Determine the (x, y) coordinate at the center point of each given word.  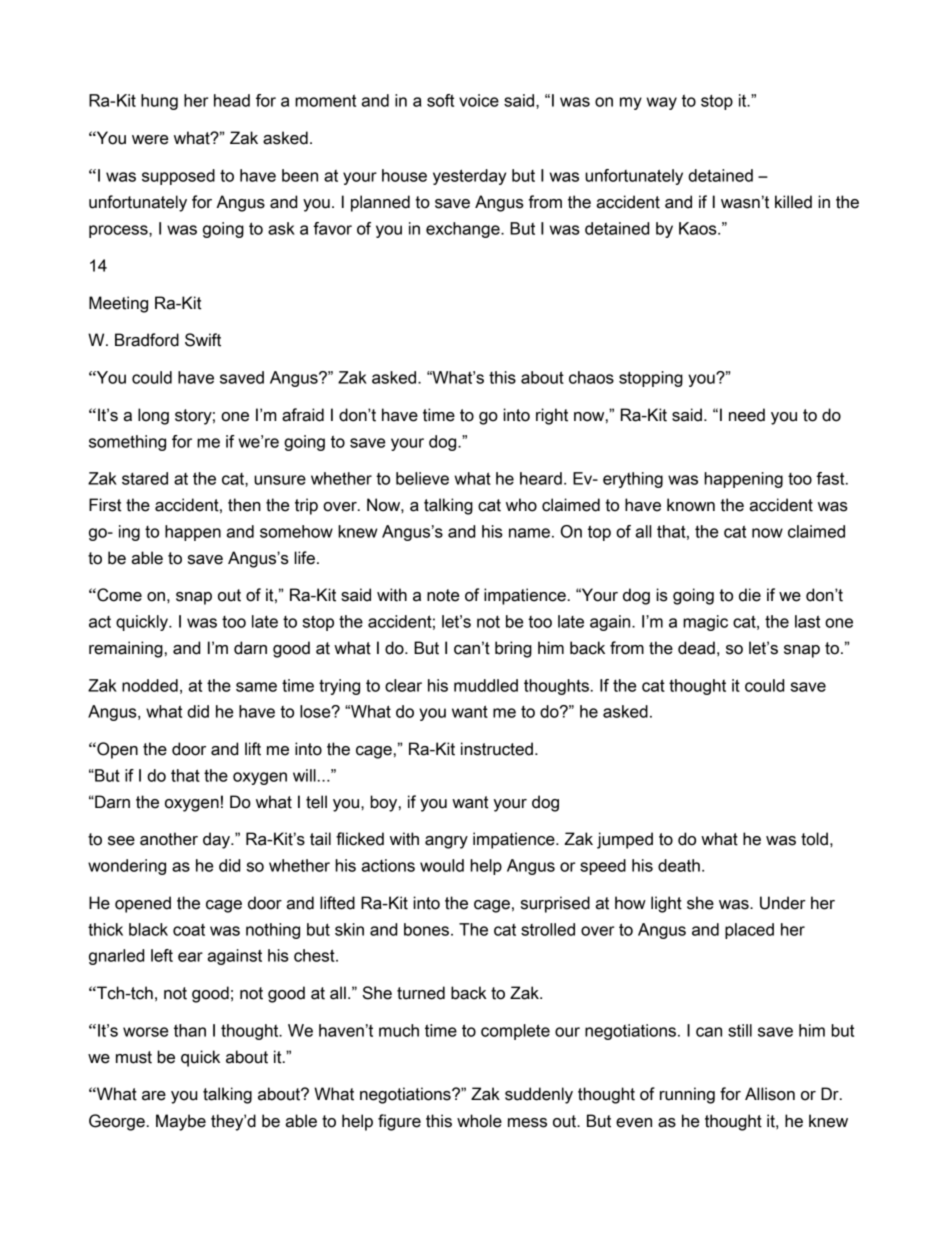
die (750, 595)
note (443, 595)
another (169, 839)
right (552, 416)
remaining (126, 649)
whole (479, 1121)
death (679, 865)
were (150, 140)
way (661, 103)
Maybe (181, 1122)
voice (479, 100)
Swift (203, 340)
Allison (770, 1094)
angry (446, 842)
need (747, 415)
